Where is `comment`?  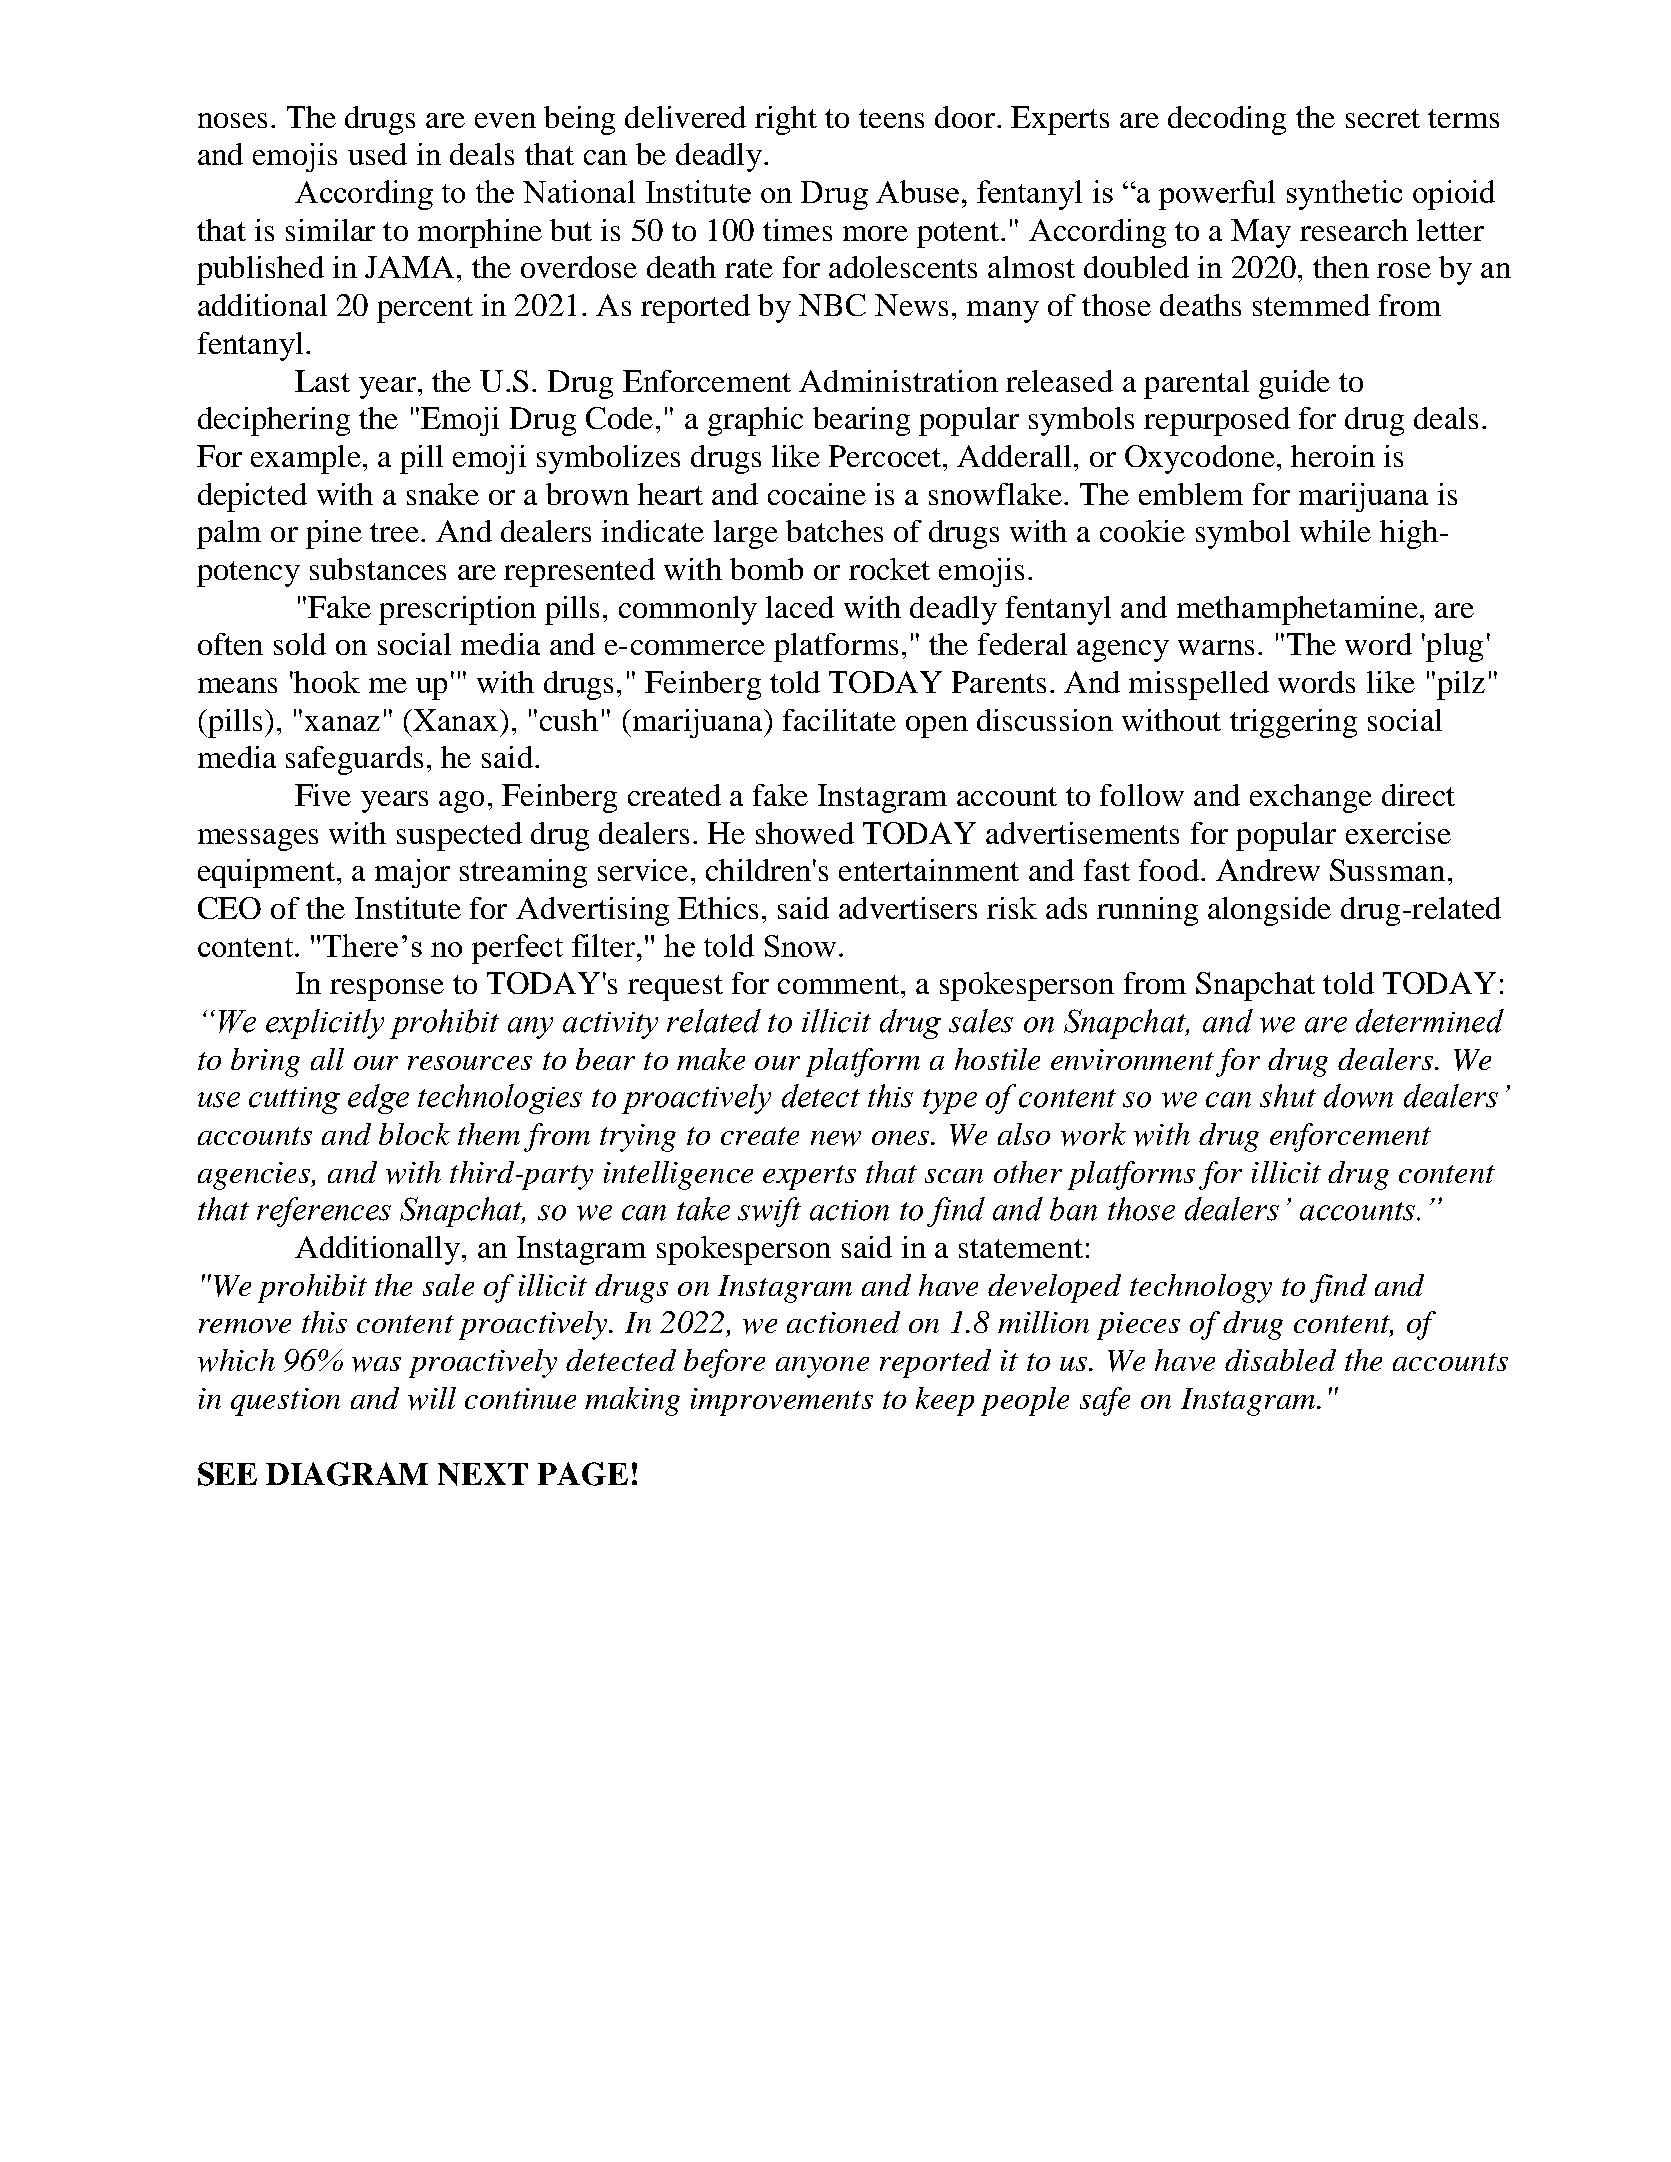
comment is located at coordinates (840, 984).
